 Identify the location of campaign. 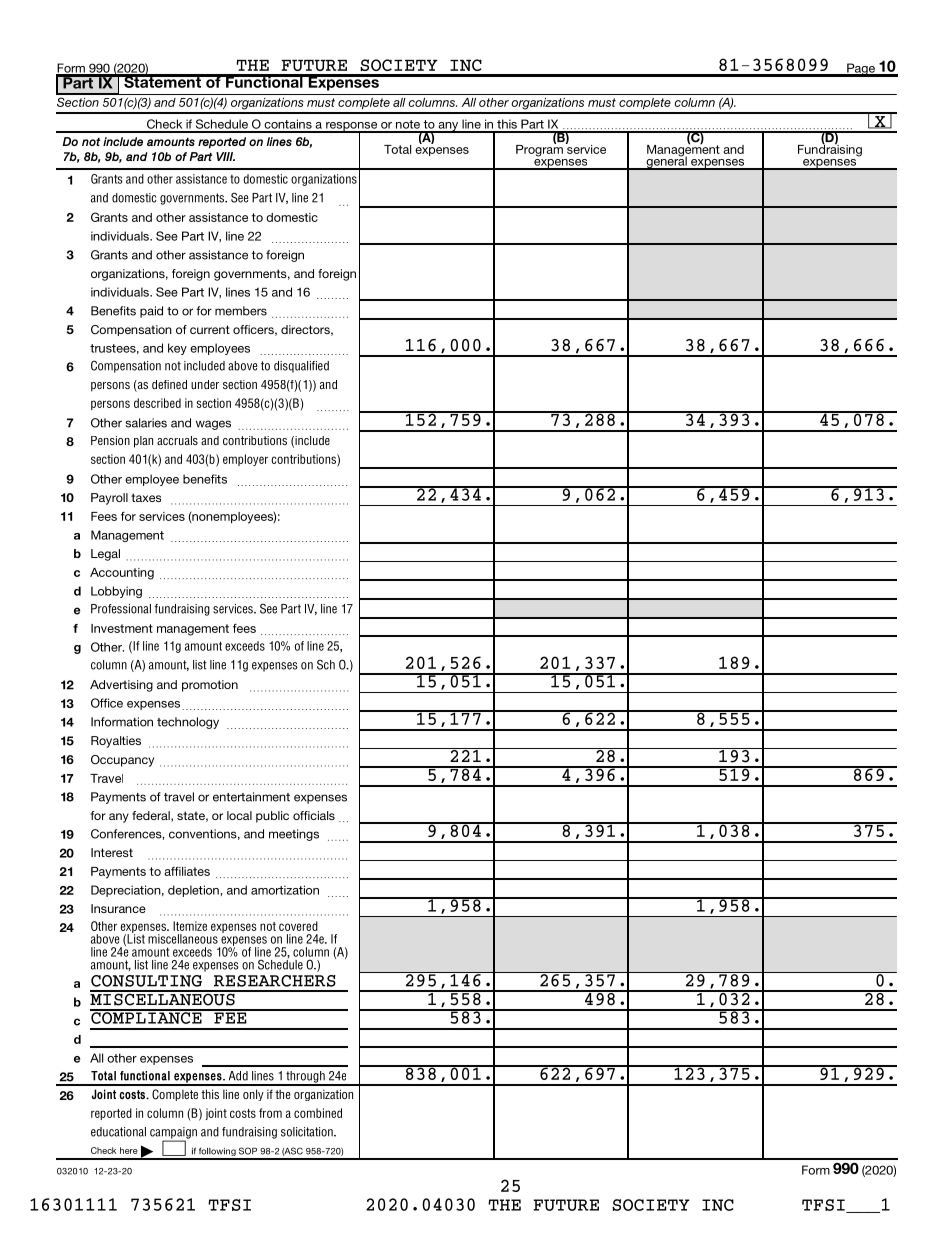
(173, 1134).
